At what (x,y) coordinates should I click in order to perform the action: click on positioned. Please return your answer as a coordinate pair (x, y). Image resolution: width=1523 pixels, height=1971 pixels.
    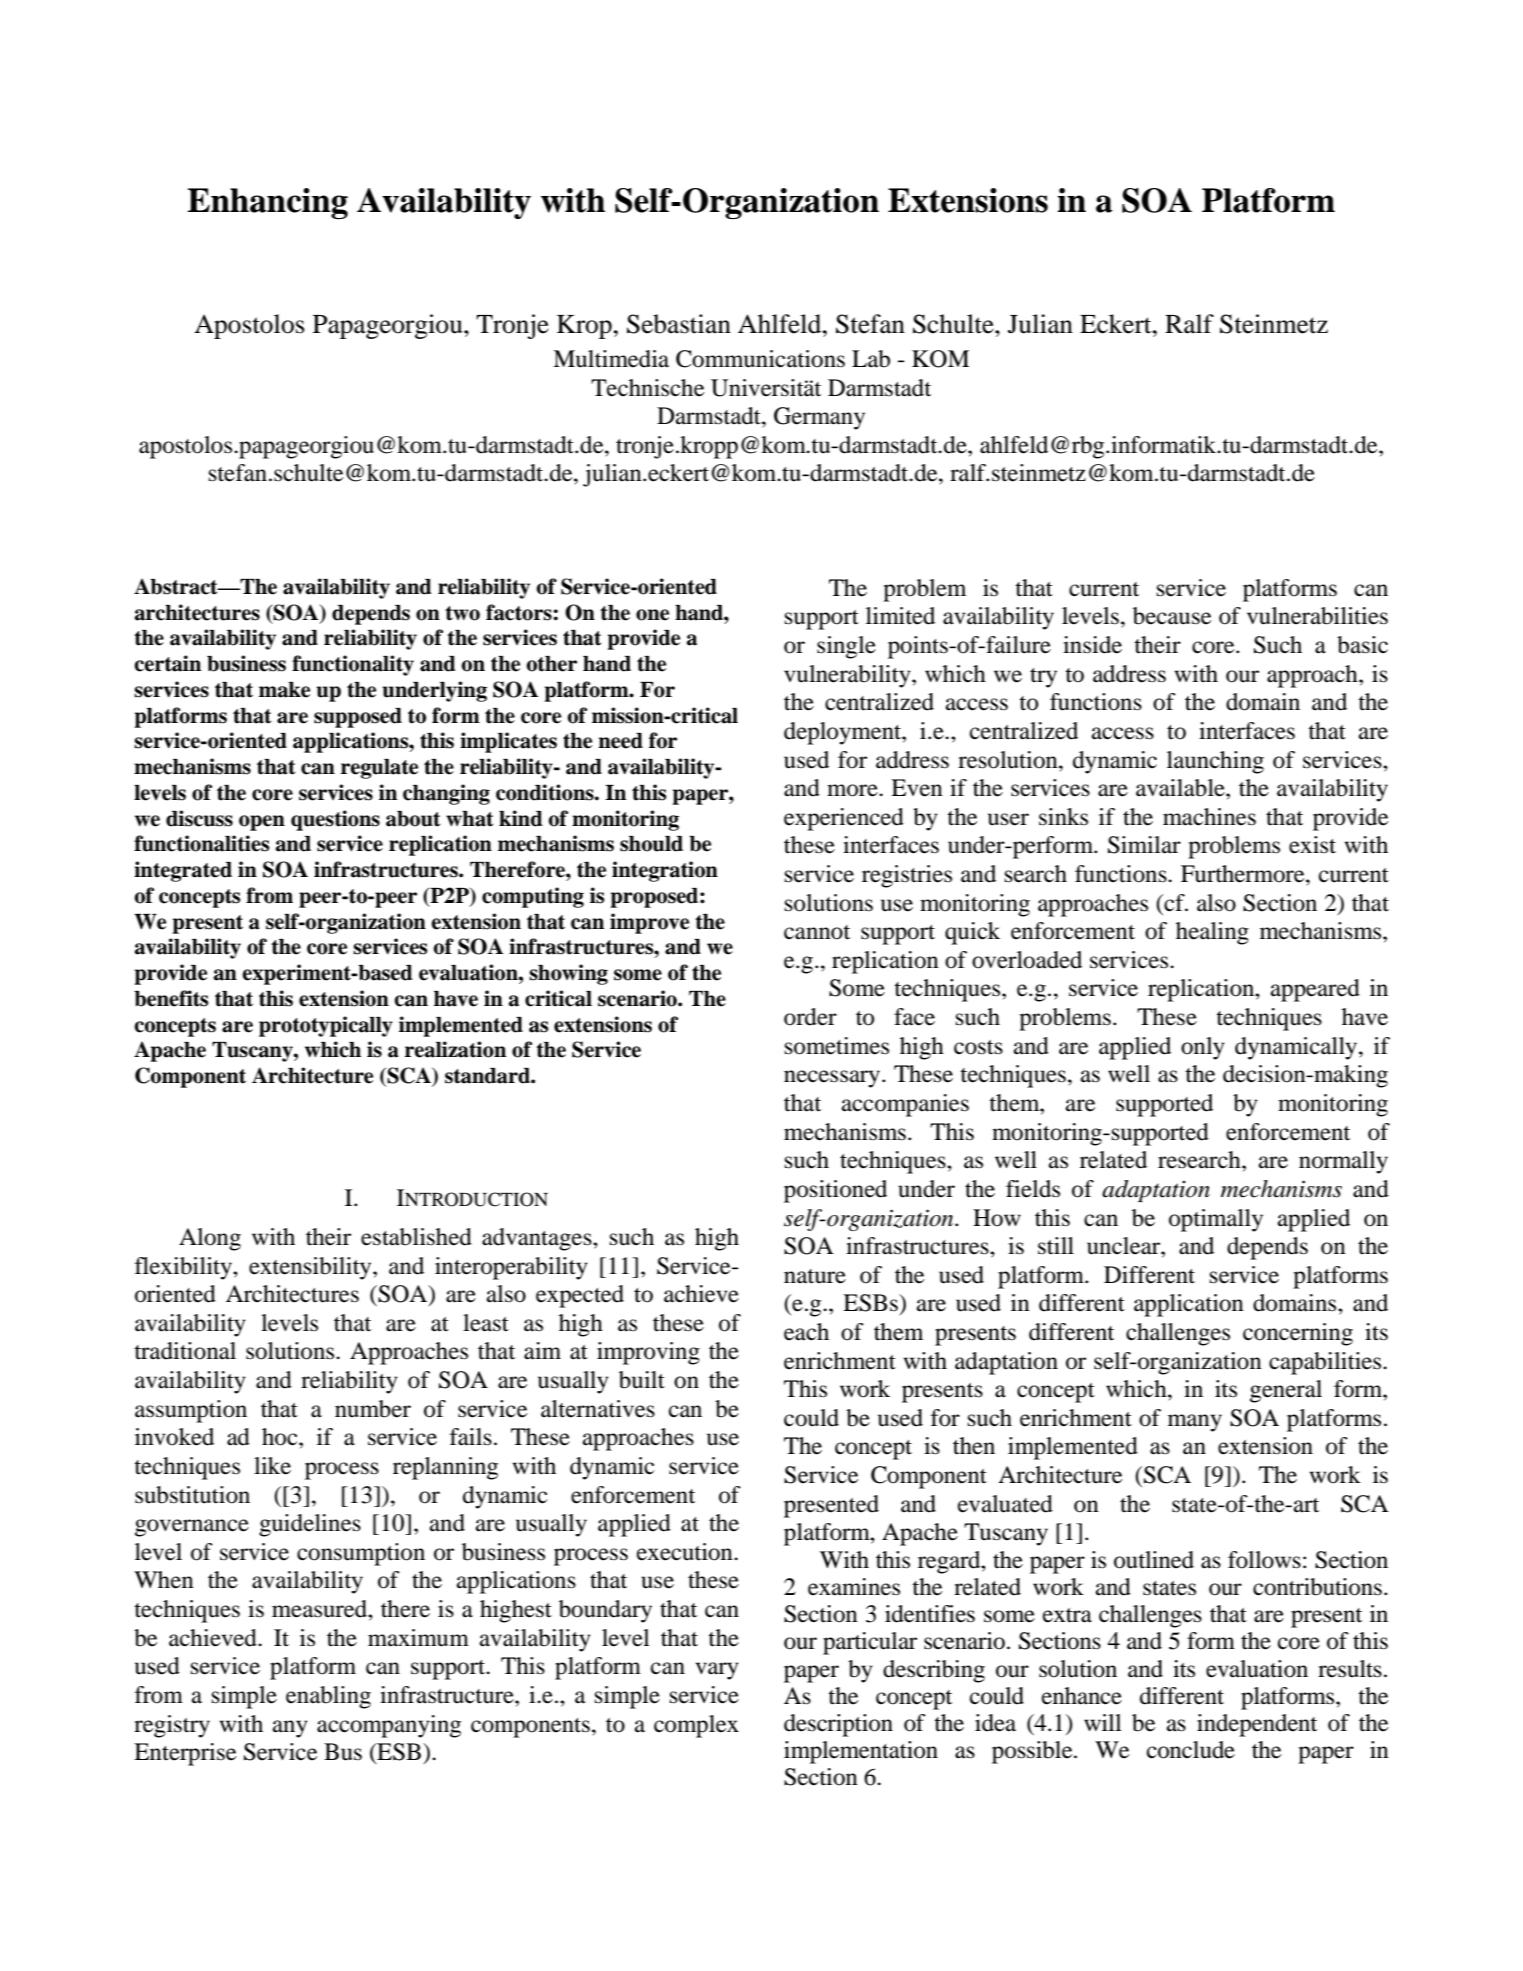
    Looking at the image, I should click on (835, 1191).
